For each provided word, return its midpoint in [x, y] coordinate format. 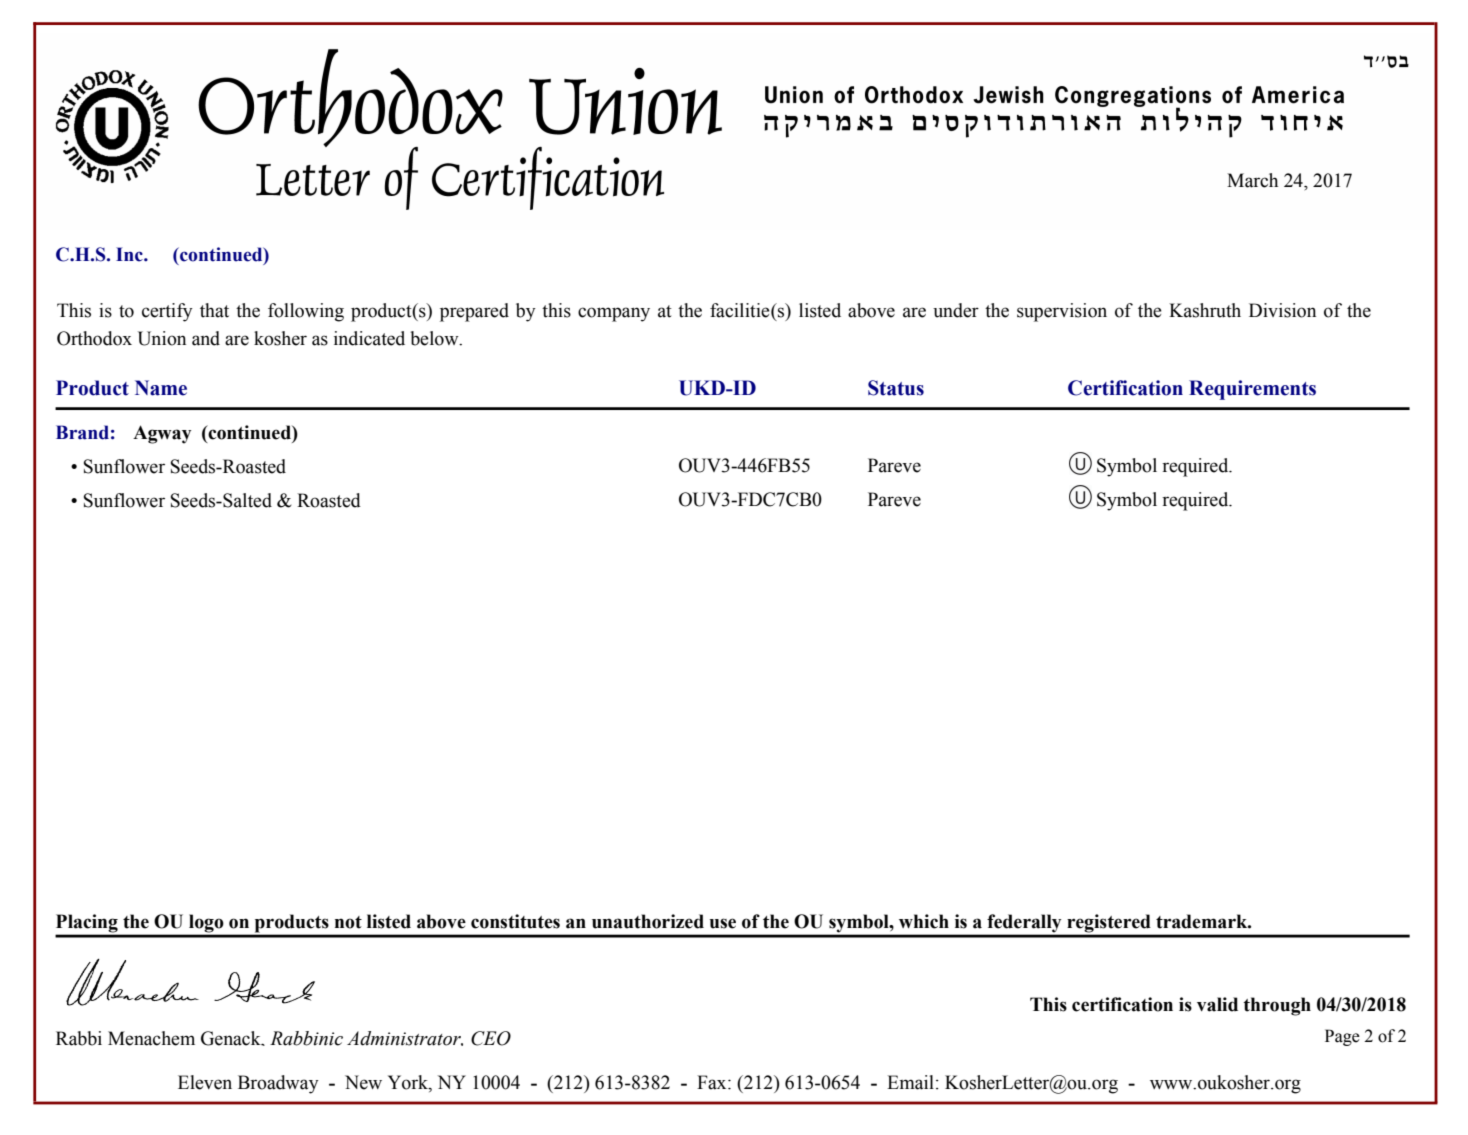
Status [896, 388]
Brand [82, 432]
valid [1217, 1004]
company [614, 314]
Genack [232, 1038]
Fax [713, 1082]
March [1252, 180]
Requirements [1252, 390]
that [214, 310]
